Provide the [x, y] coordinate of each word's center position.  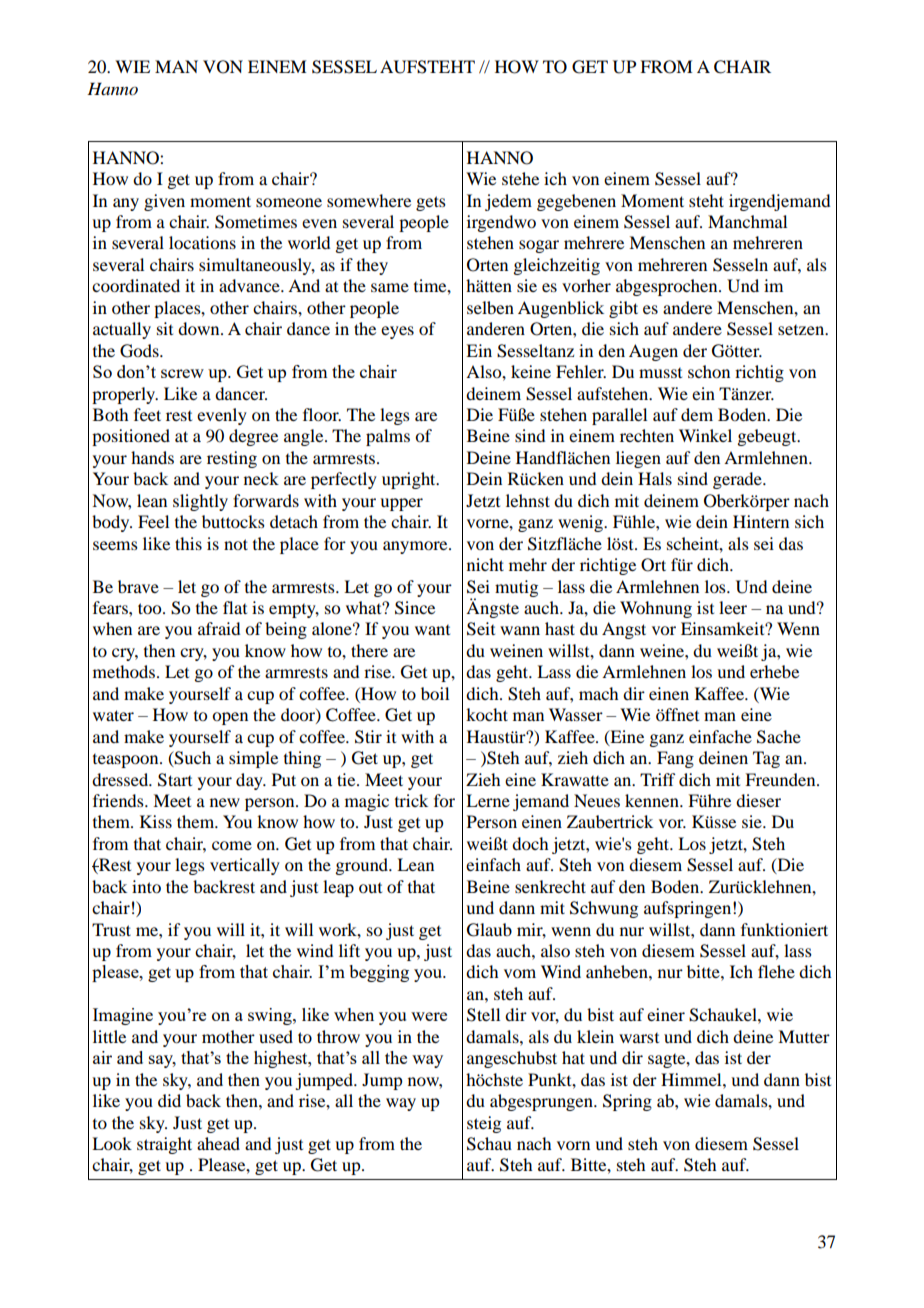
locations [202, 242]
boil [435, 693]
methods [124, 671]
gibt [623, 309]
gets [431, 203]
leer [733, 607]
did [169, 1100]
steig [484, 1124]
